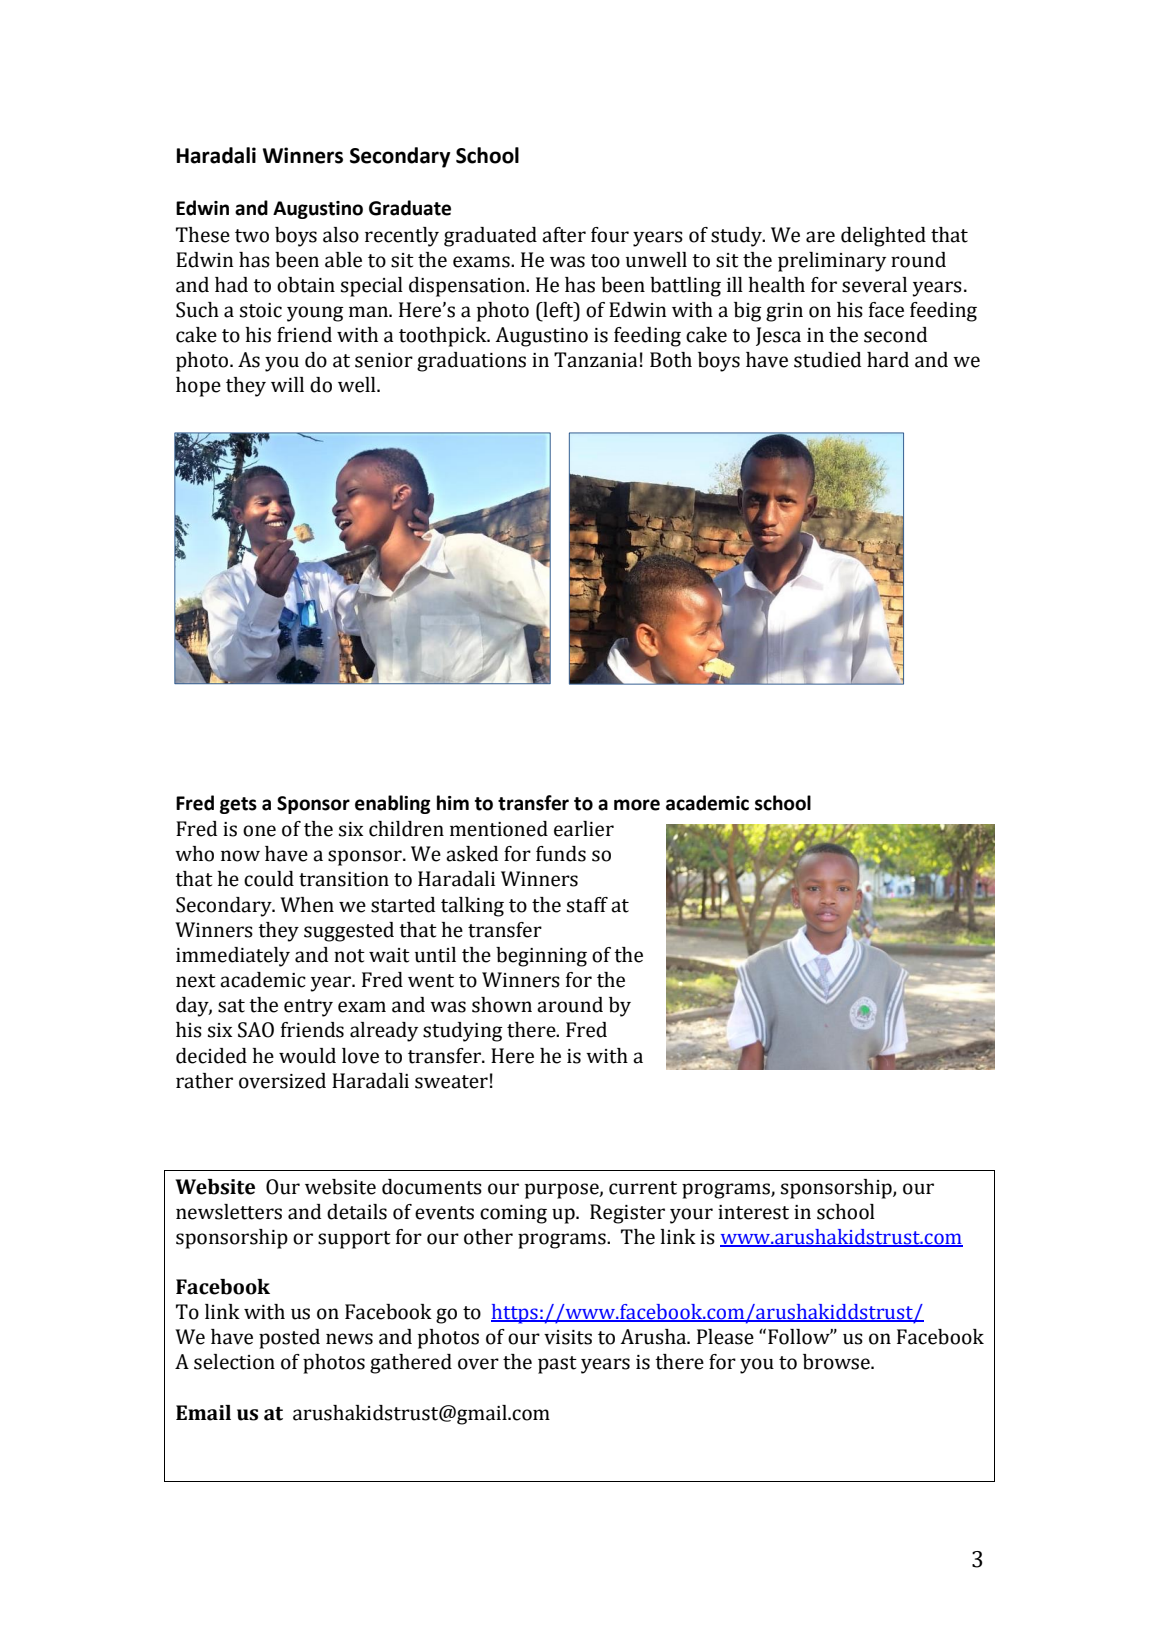  Describe the element at coordinates (561, 854) in the screenshot. I see `funds` at that location.
